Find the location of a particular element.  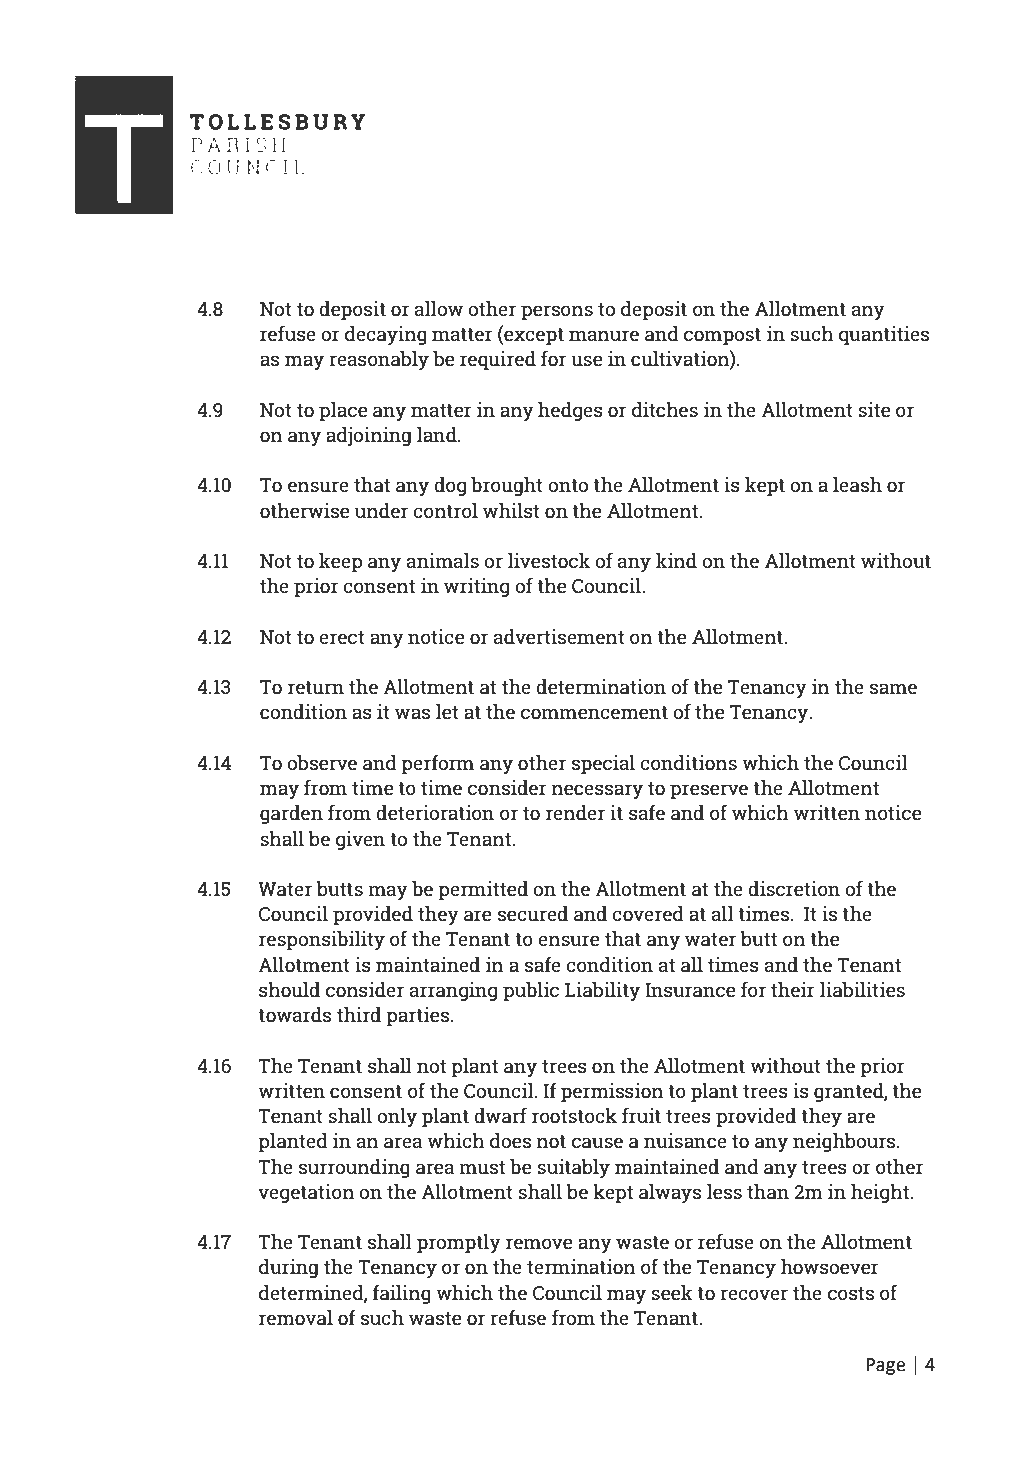

decaying is located at coordinates (386, 335).
